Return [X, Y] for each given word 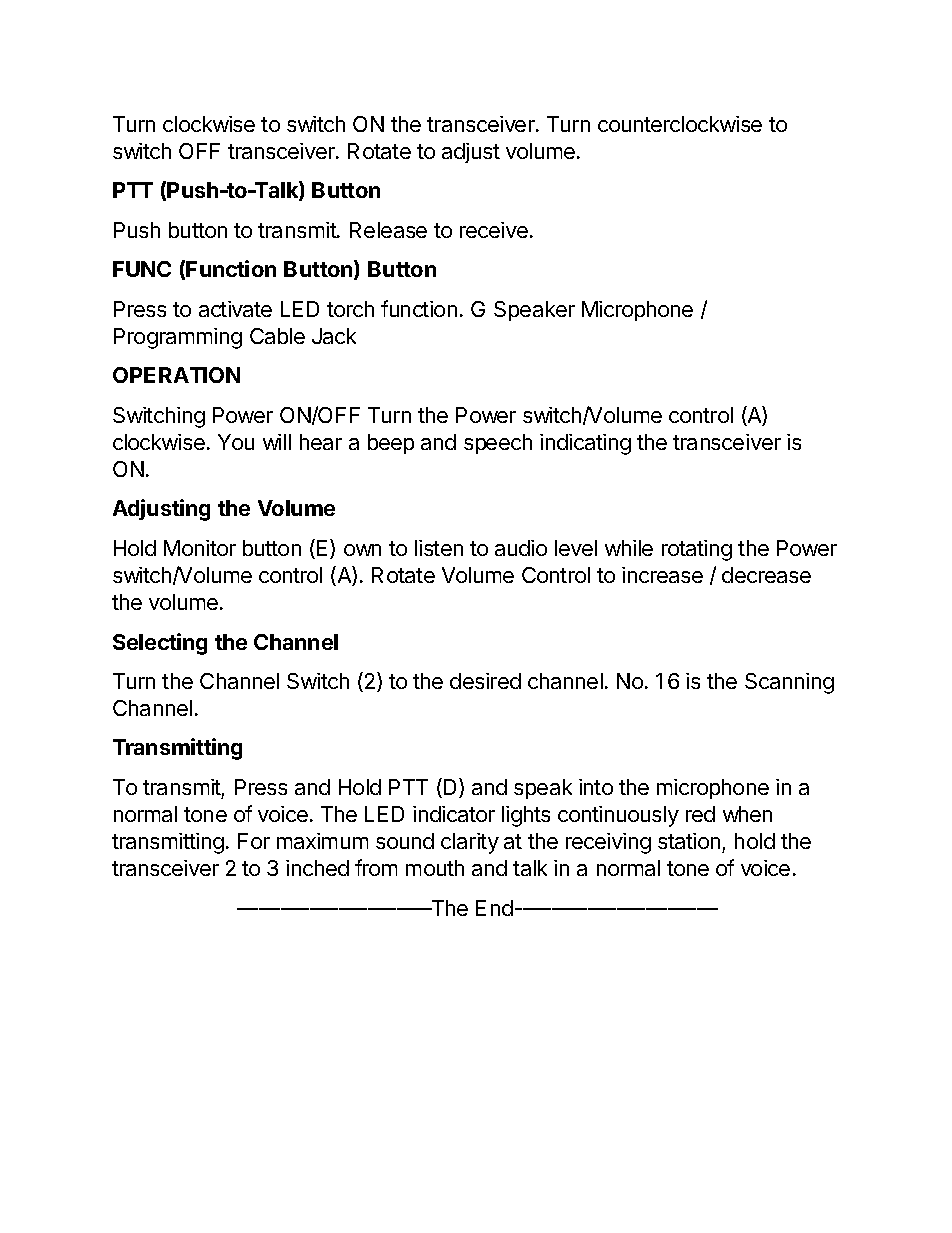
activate [235, 309]
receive [494, 230]
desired [485, 681]
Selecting [160, 644]
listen [439, 548]
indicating [585, 444]
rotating [697, 550]
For [254, 841]
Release [388, 230]
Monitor [200, 548]
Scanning [789, 683]
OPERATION [176, 375]
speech [498, 444]
